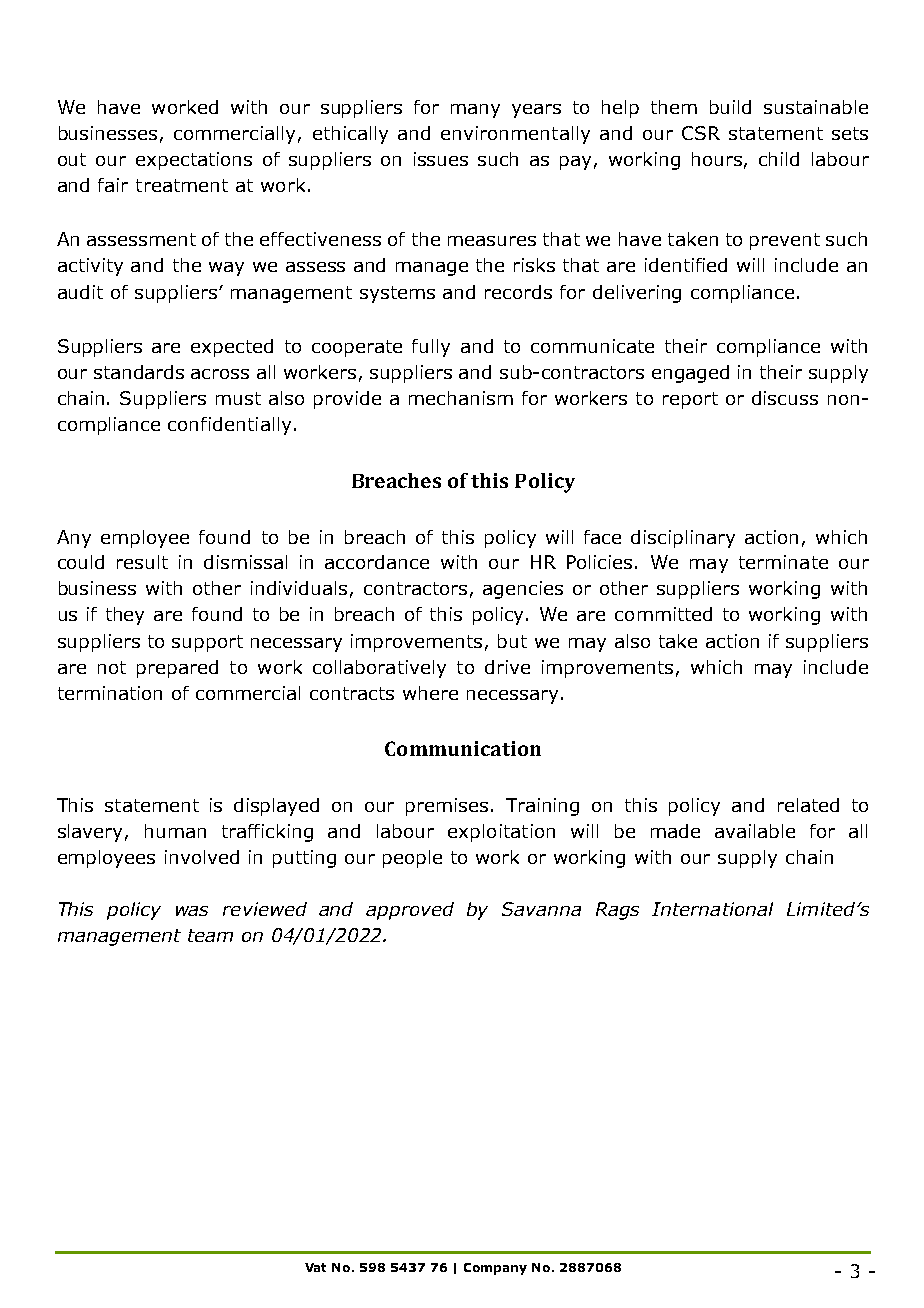 Image resolution: width=924 pixels, height=1308 pixels. What do you see at coordinates (779, 159) in the screenshot?
I see `child` at bounding box center [779, 159].
